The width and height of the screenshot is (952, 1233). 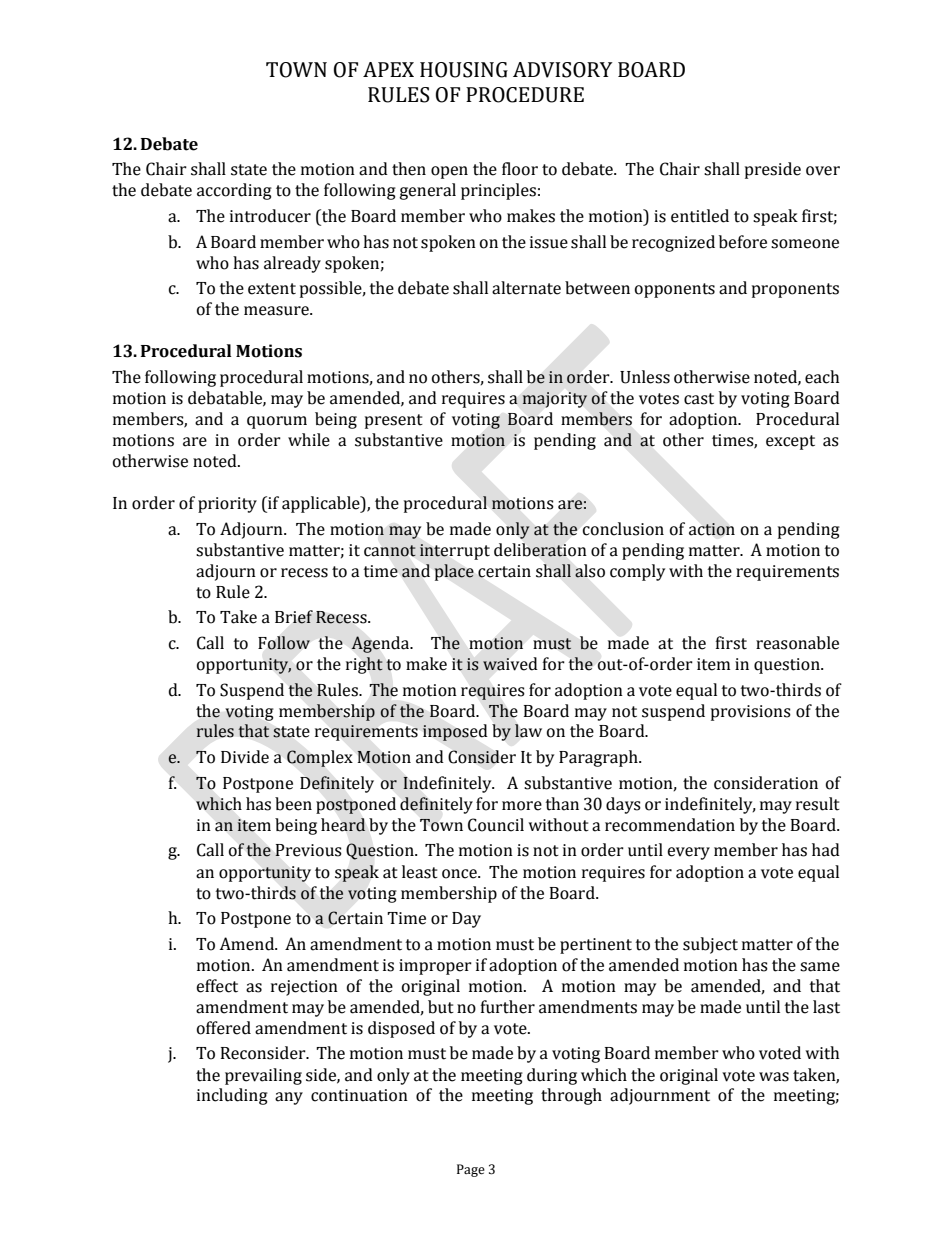 I want to click on more, so click(x=522, y=806).
